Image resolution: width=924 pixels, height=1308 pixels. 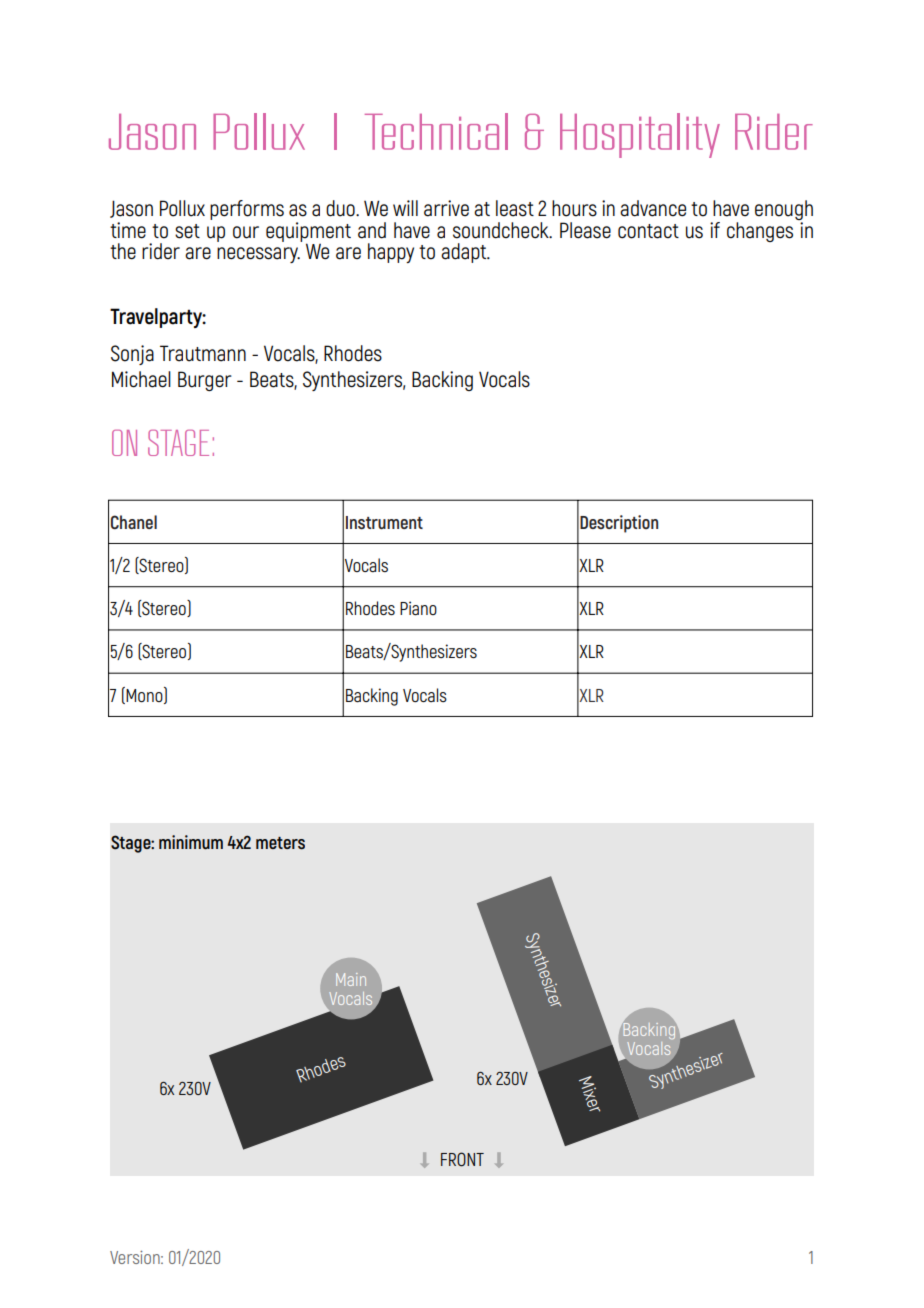 I want to click on Main, so click(x=351, y=979).
